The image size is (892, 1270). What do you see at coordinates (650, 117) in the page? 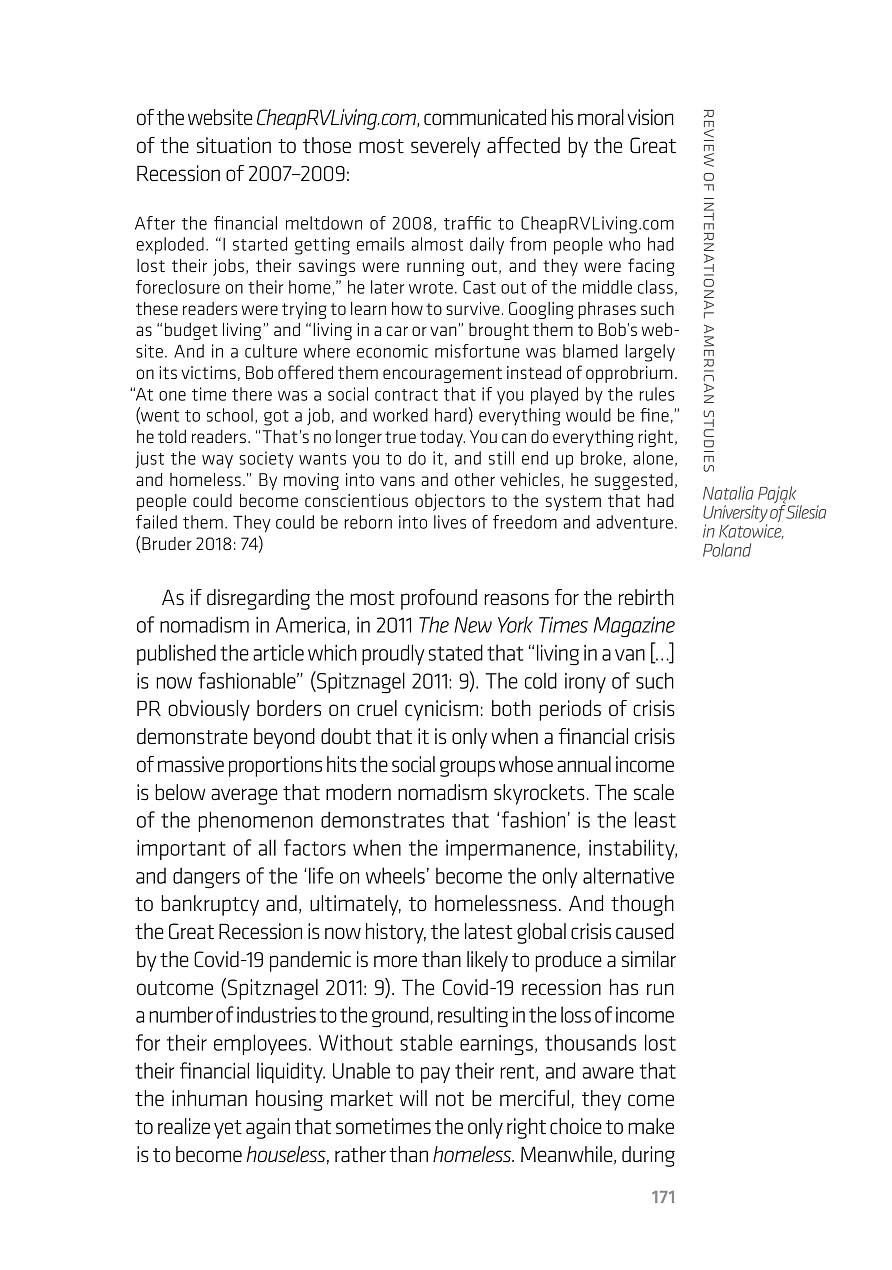
I see `vision` at bounding box center [650, 117].
